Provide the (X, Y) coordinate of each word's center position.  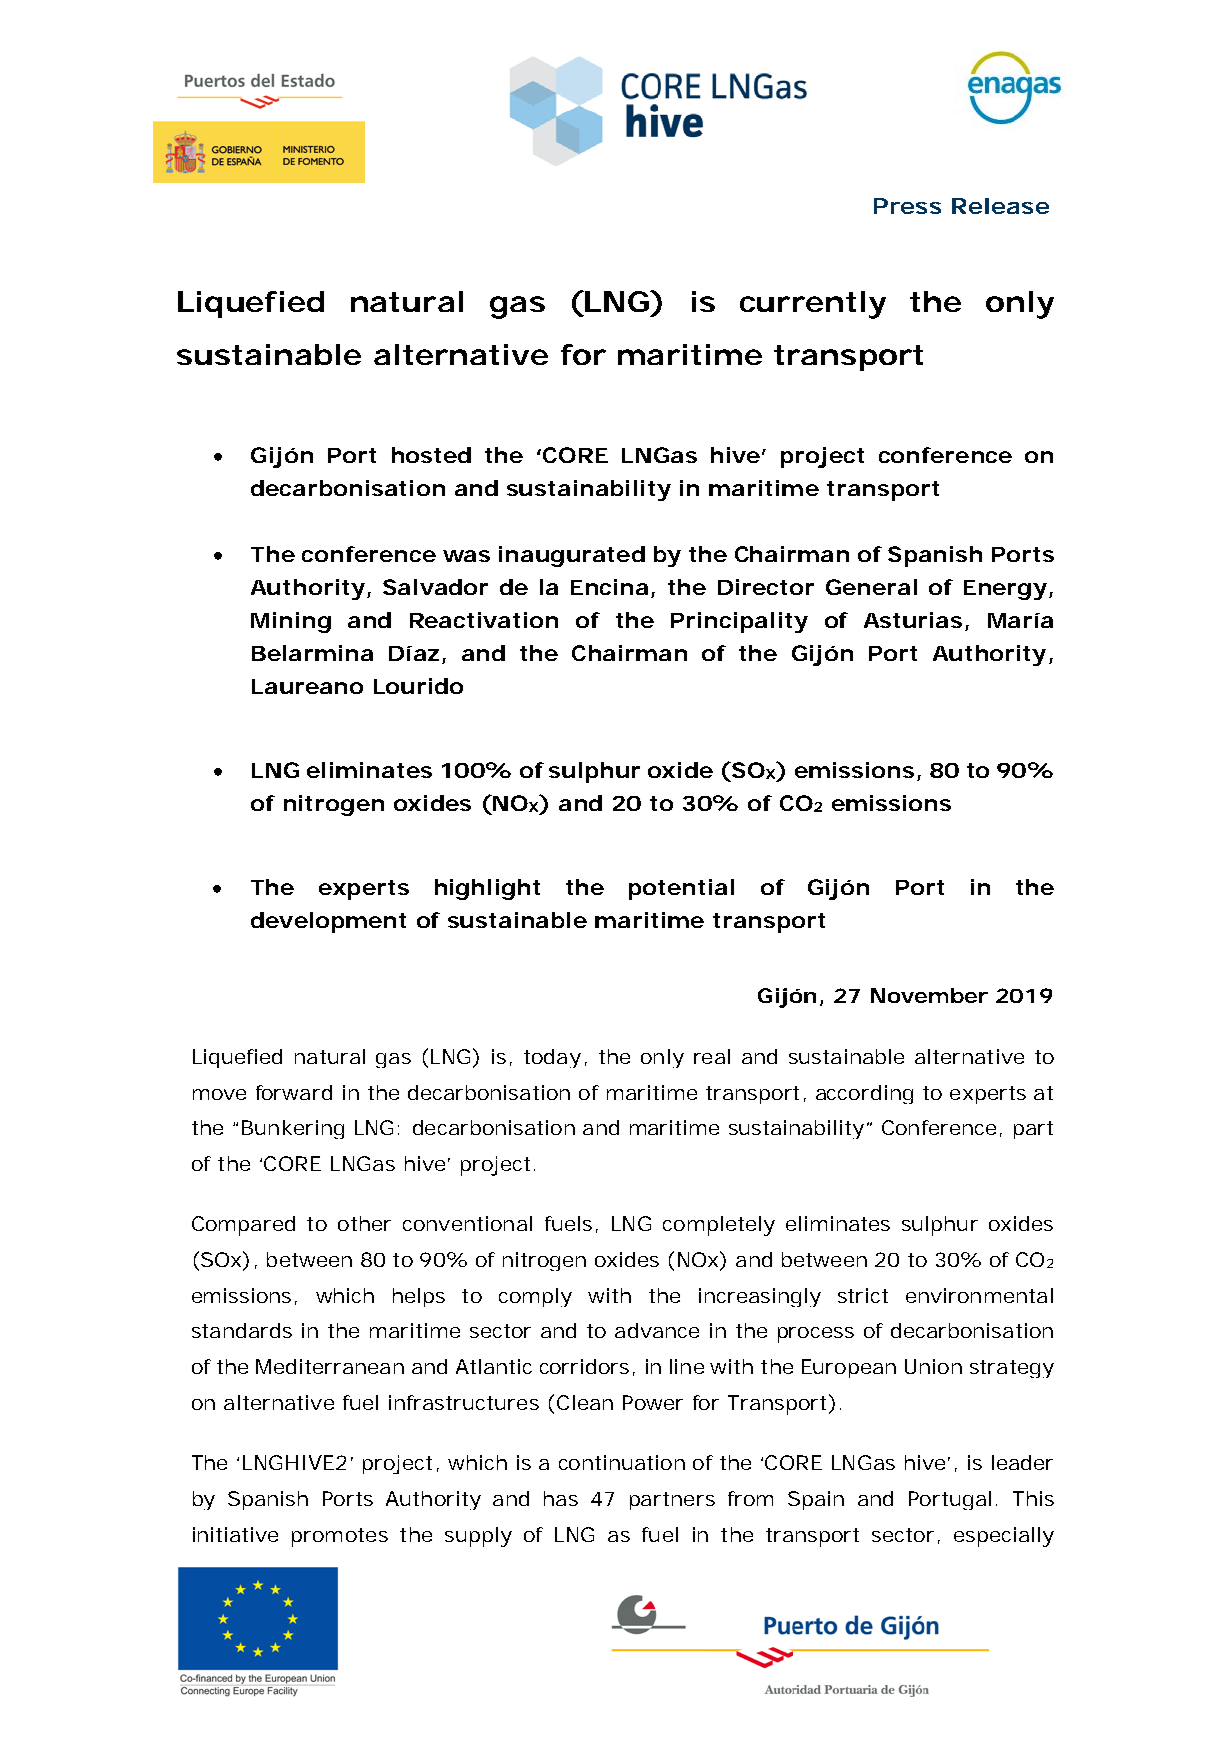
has (561, 1498)
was (466, 556)
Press (907, 206)
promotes (340, 1537)
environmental (979, 1295)
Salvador (435, 587)
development (328, 922)
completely (719, 1226)
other (364, 1223)
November (929, 995)
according (864, 1094)
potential (681, 889)
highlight (487, 889)
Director (766, 587)
